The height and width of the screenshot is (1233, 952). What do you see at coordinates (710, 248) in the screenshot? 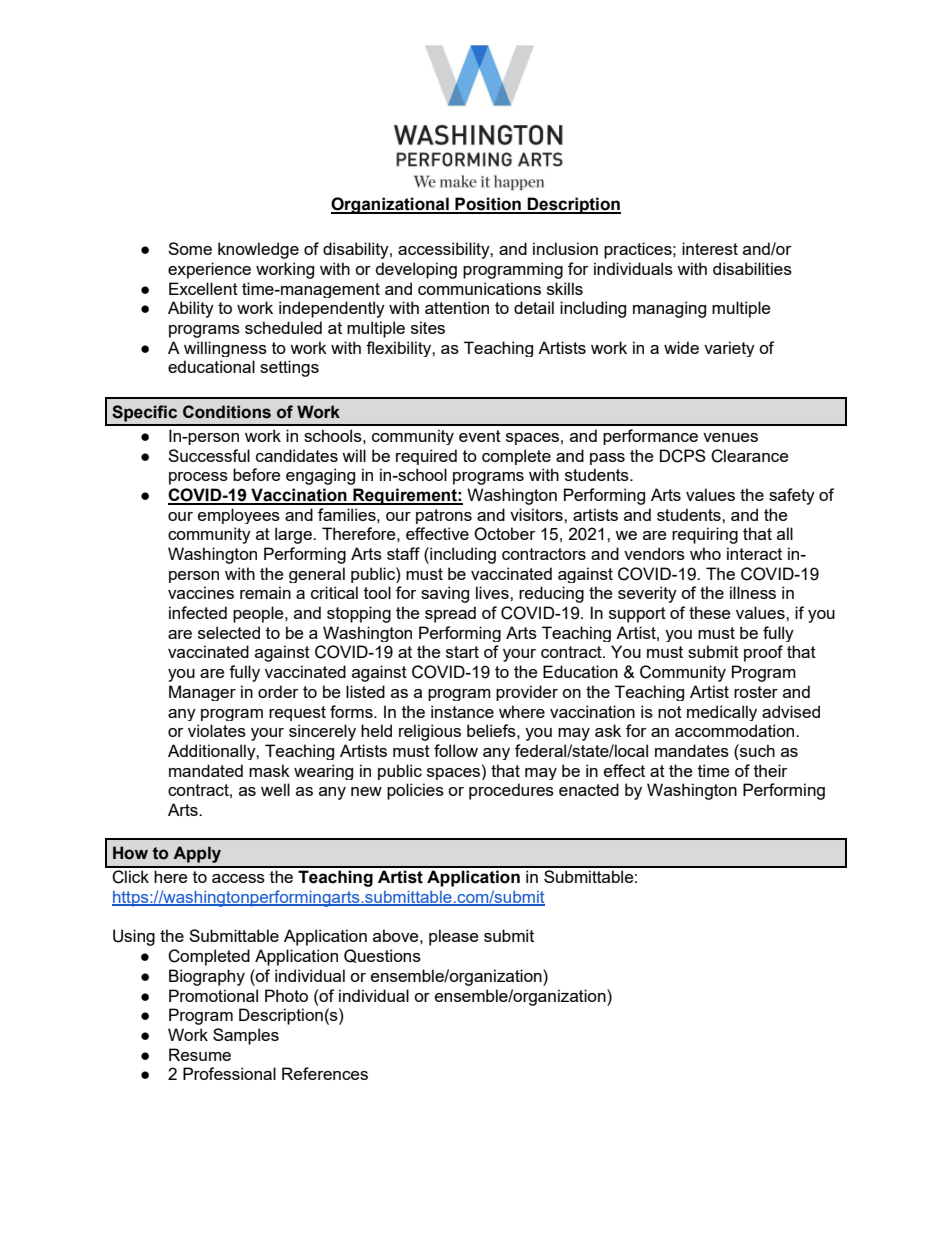
I see `interest` at bounding box center [710, 248].
